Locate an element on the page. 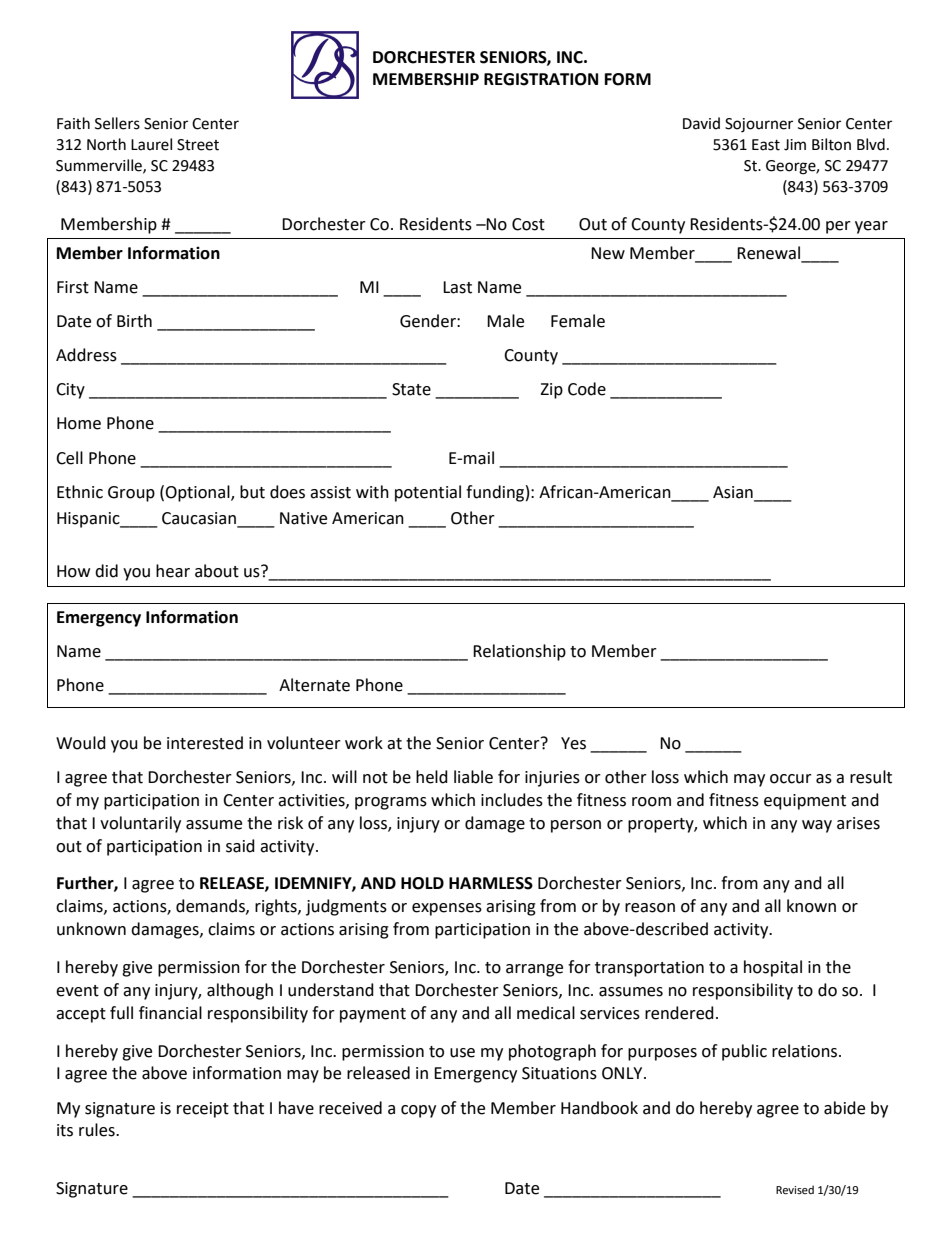  hear is located at coordinates (173, 571).
